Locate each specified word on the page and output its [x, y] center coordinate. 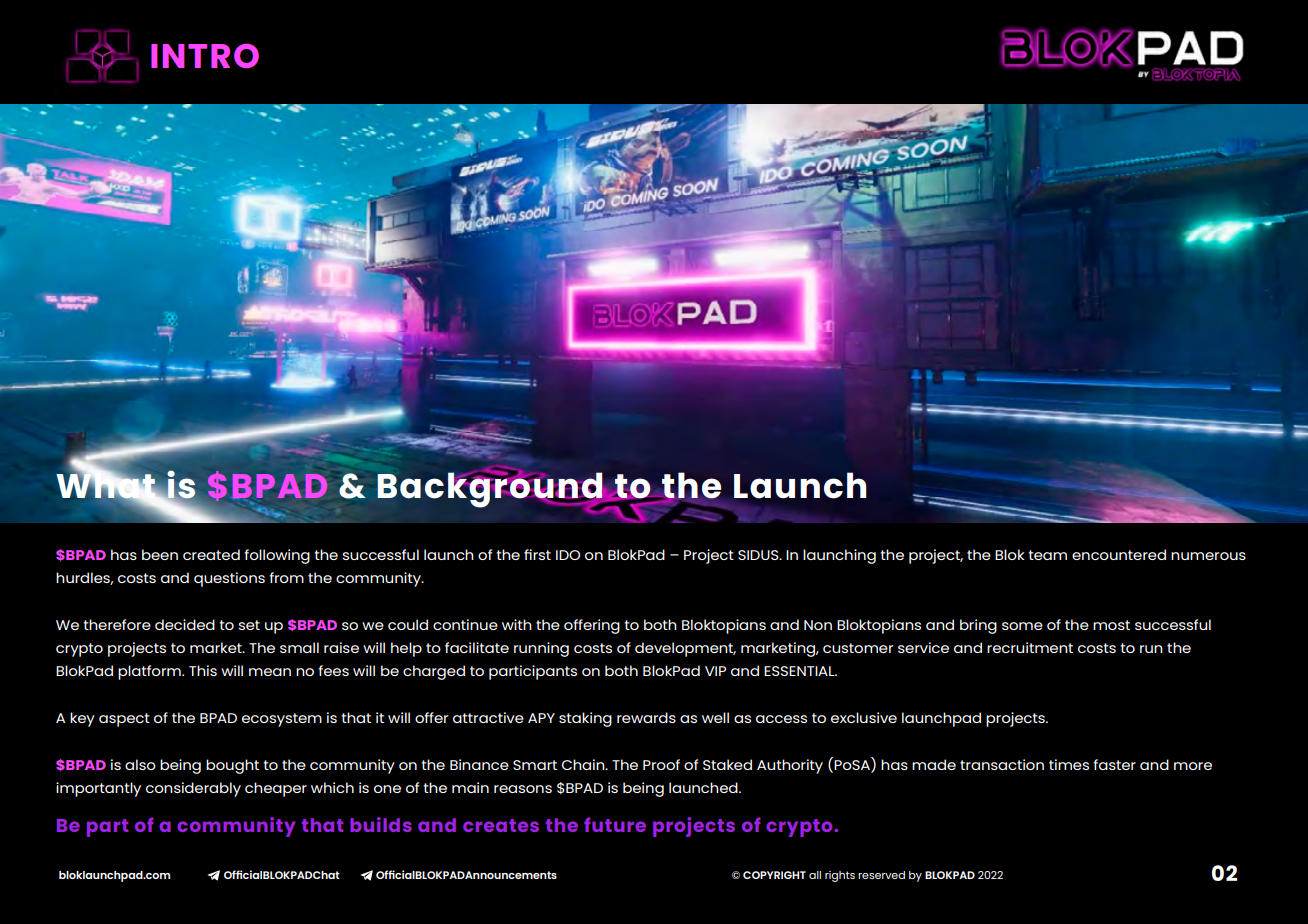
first [537, 554]
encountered [1119, 554]
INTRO [205, 55]
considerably [193, 789]
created [211, 554]
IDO [568, 555]
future [615, 824]
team [1047, 555]
